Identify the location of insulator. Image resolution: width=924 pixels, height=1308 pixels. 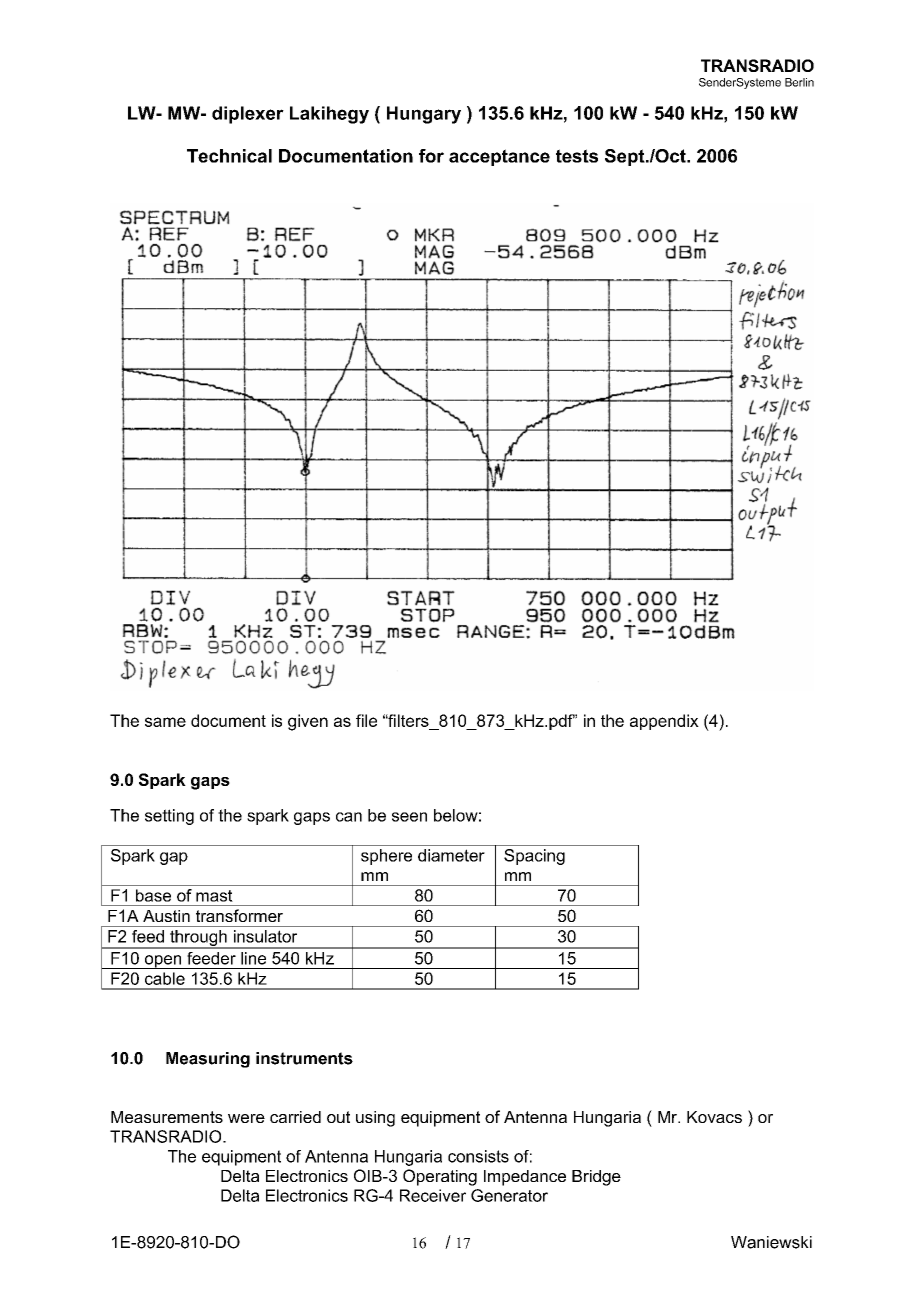
(265, 936).
